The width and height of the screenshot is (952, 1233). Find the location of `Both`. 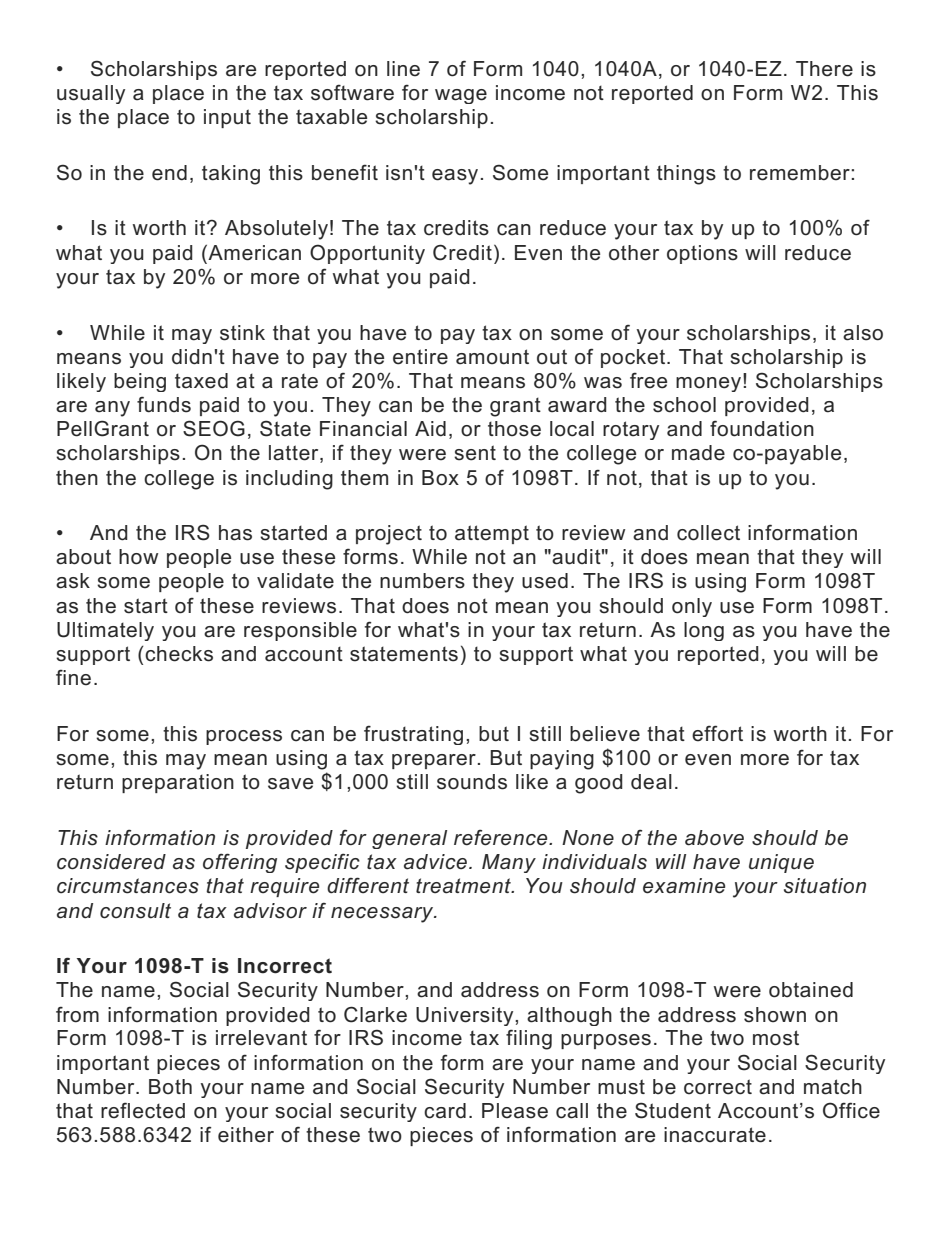

Both is located at coordinates (170, 1087).
